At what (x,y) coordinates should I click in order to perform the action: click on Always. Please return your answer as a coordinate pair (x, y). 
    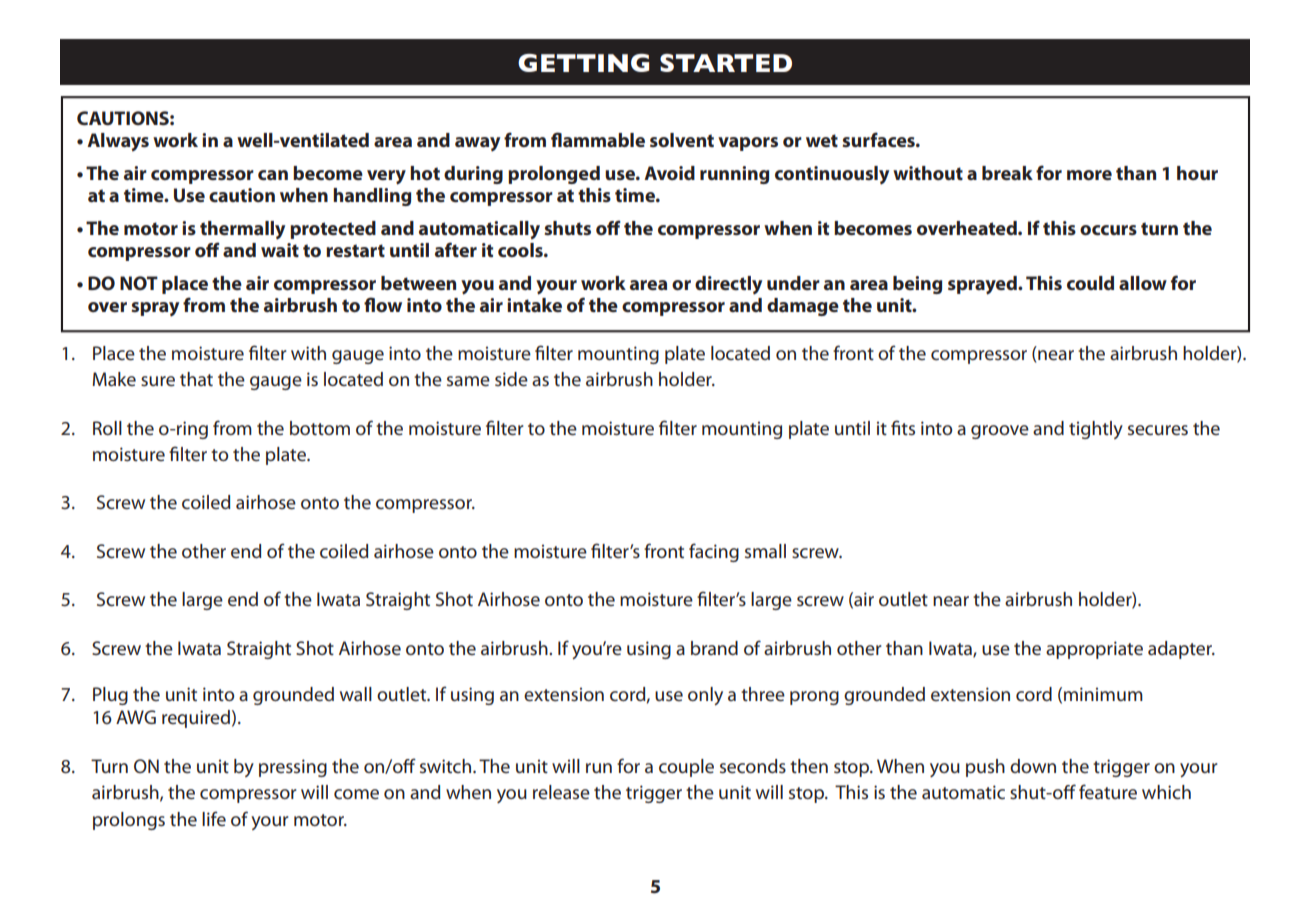
    Looking at the image, I should click on (118, 142).
